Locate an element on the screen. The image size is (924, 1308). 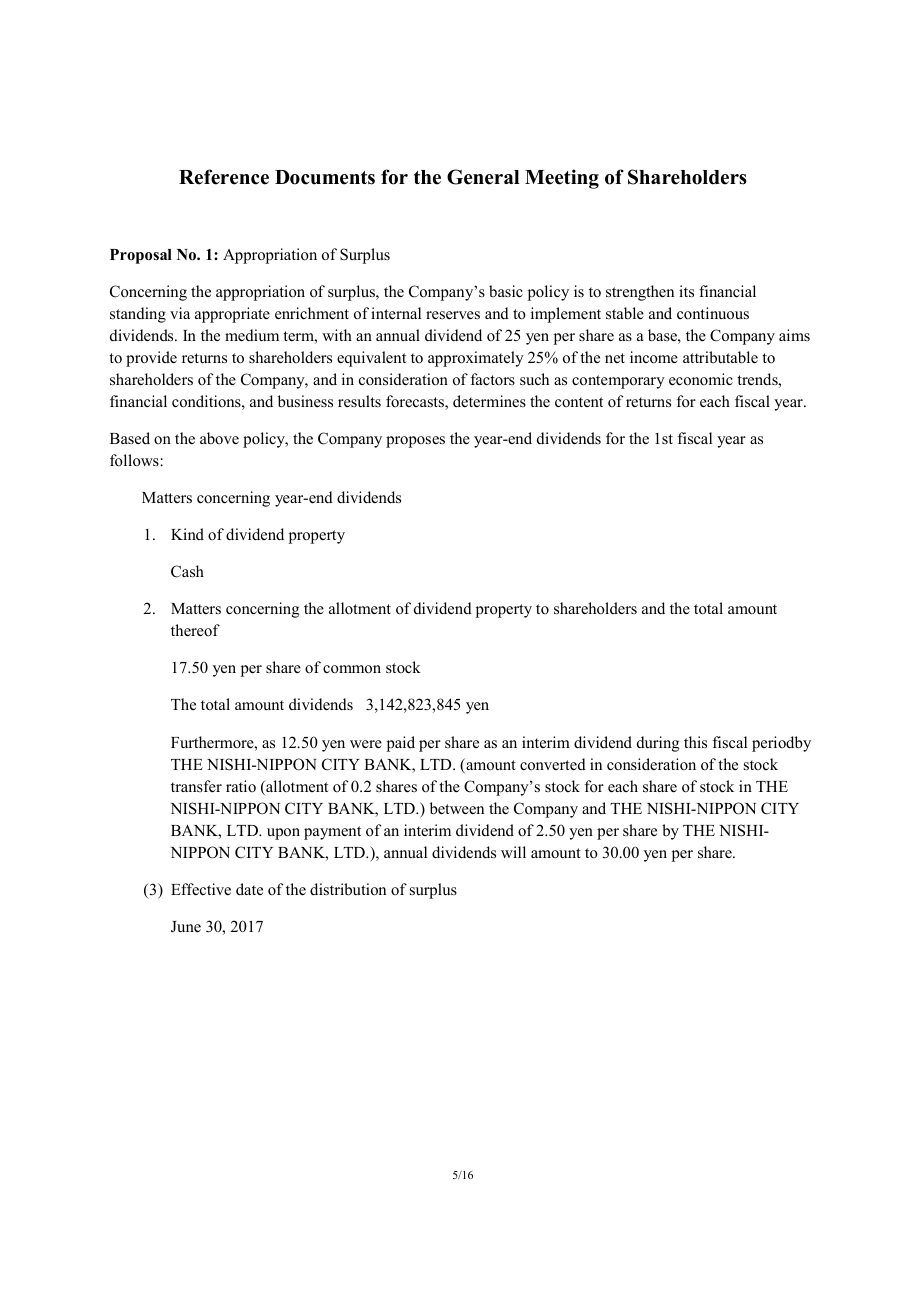
General is located at coordinates (483, 177).
